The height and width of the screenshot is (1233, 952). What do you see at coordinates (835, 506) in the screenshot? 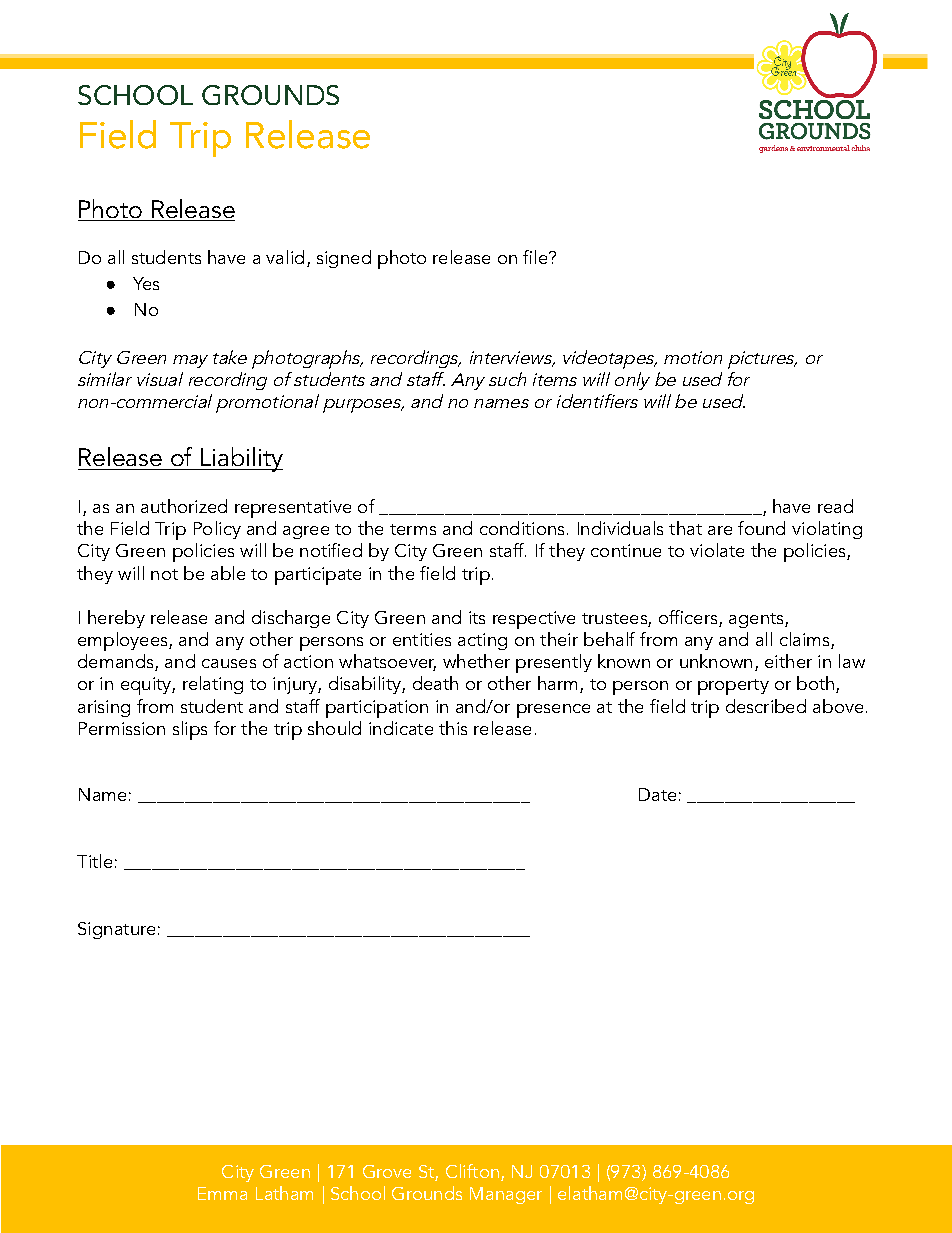
I see `read` at bounding box center [835, 506].
